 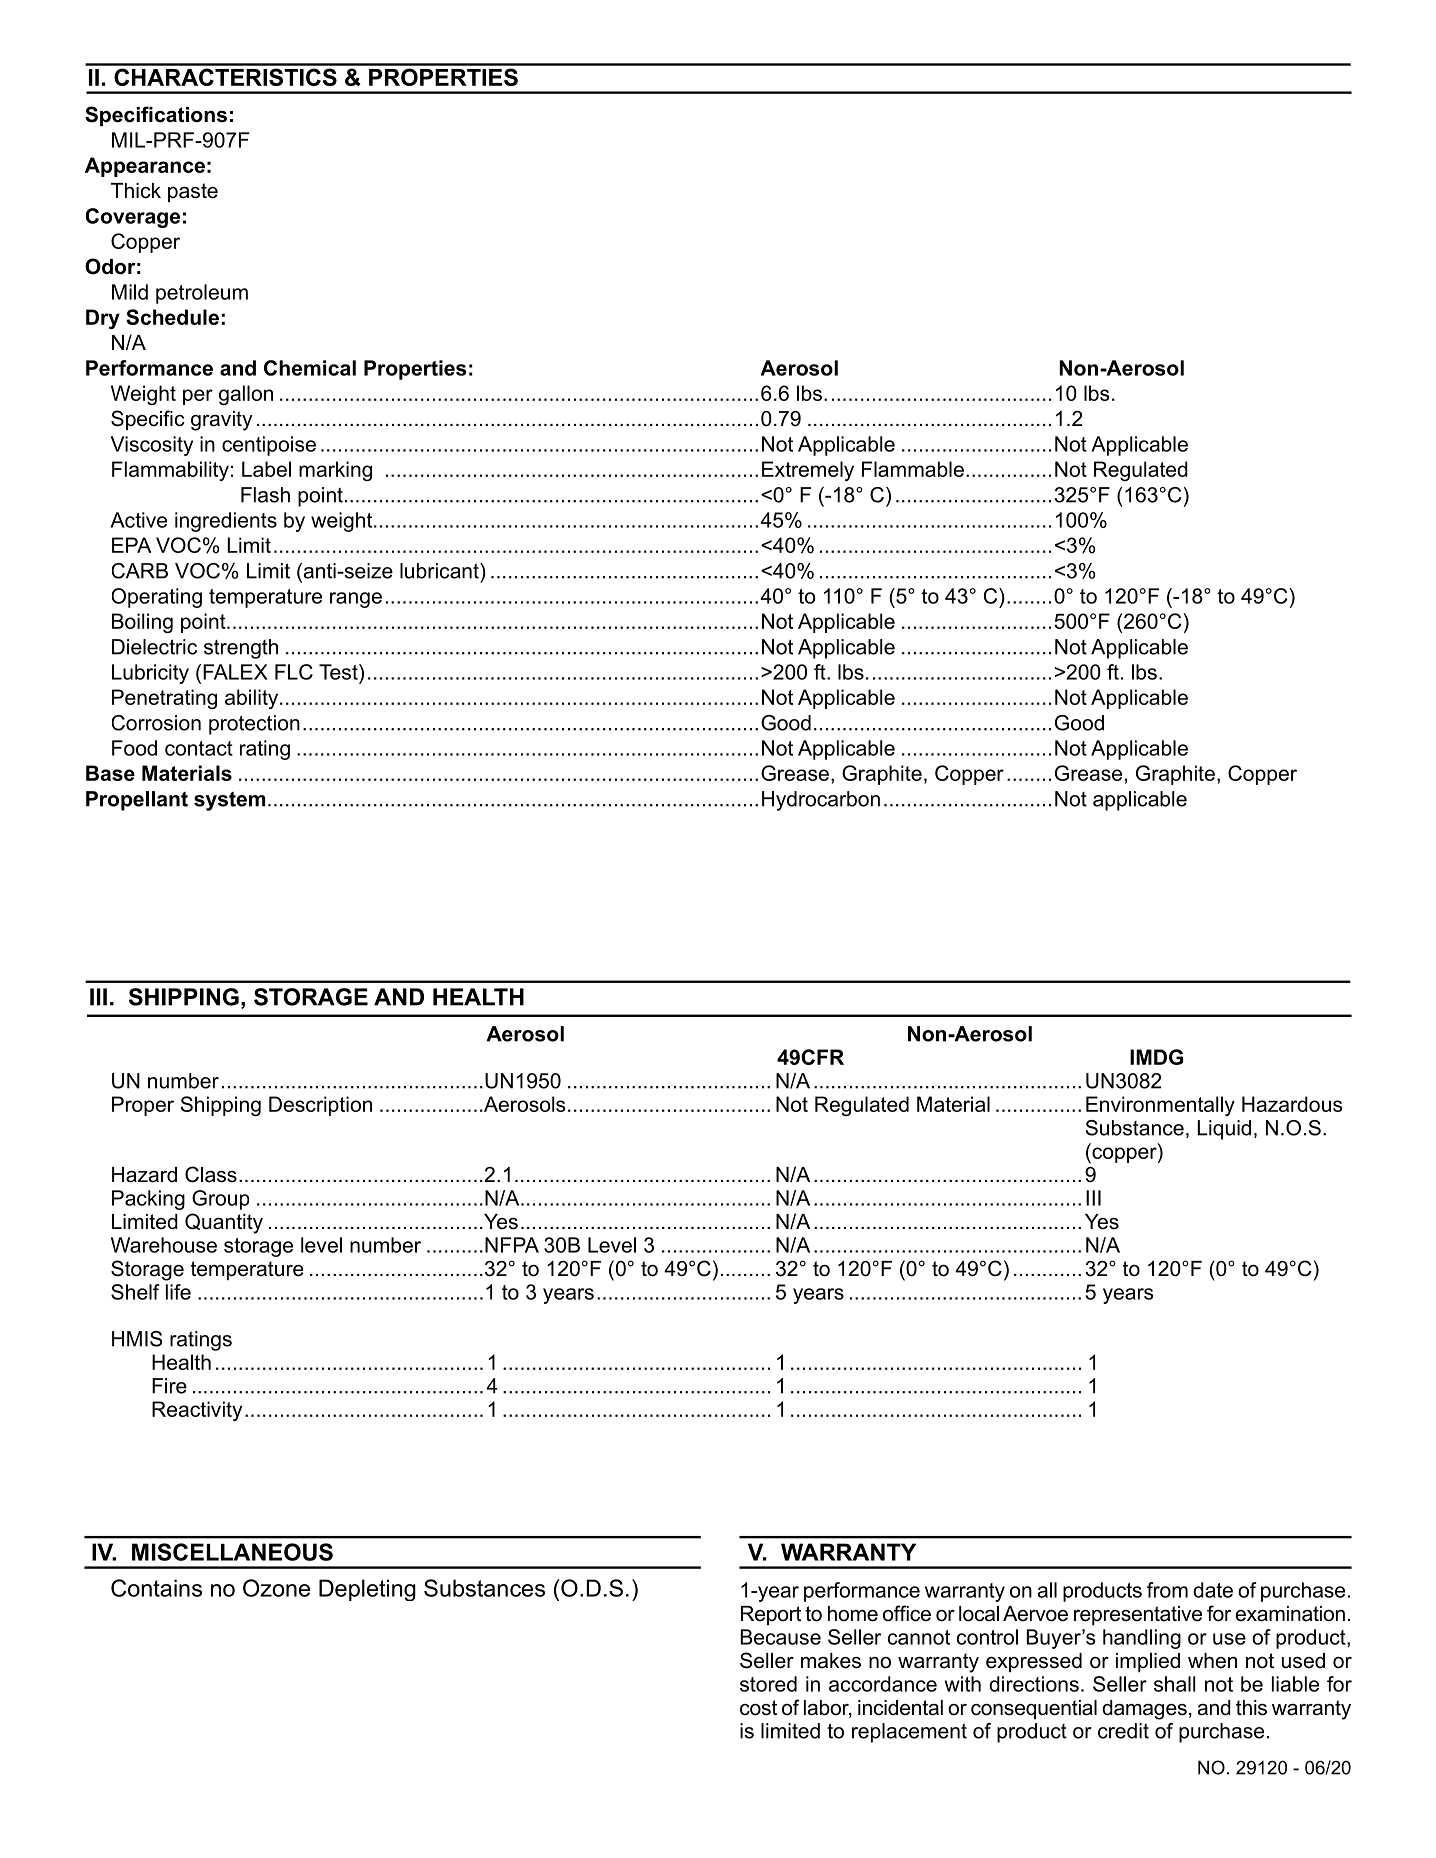 What do you see at coordinates (758, 1708) in the document?
I see `cost` at bounding box center [758, 1708].
